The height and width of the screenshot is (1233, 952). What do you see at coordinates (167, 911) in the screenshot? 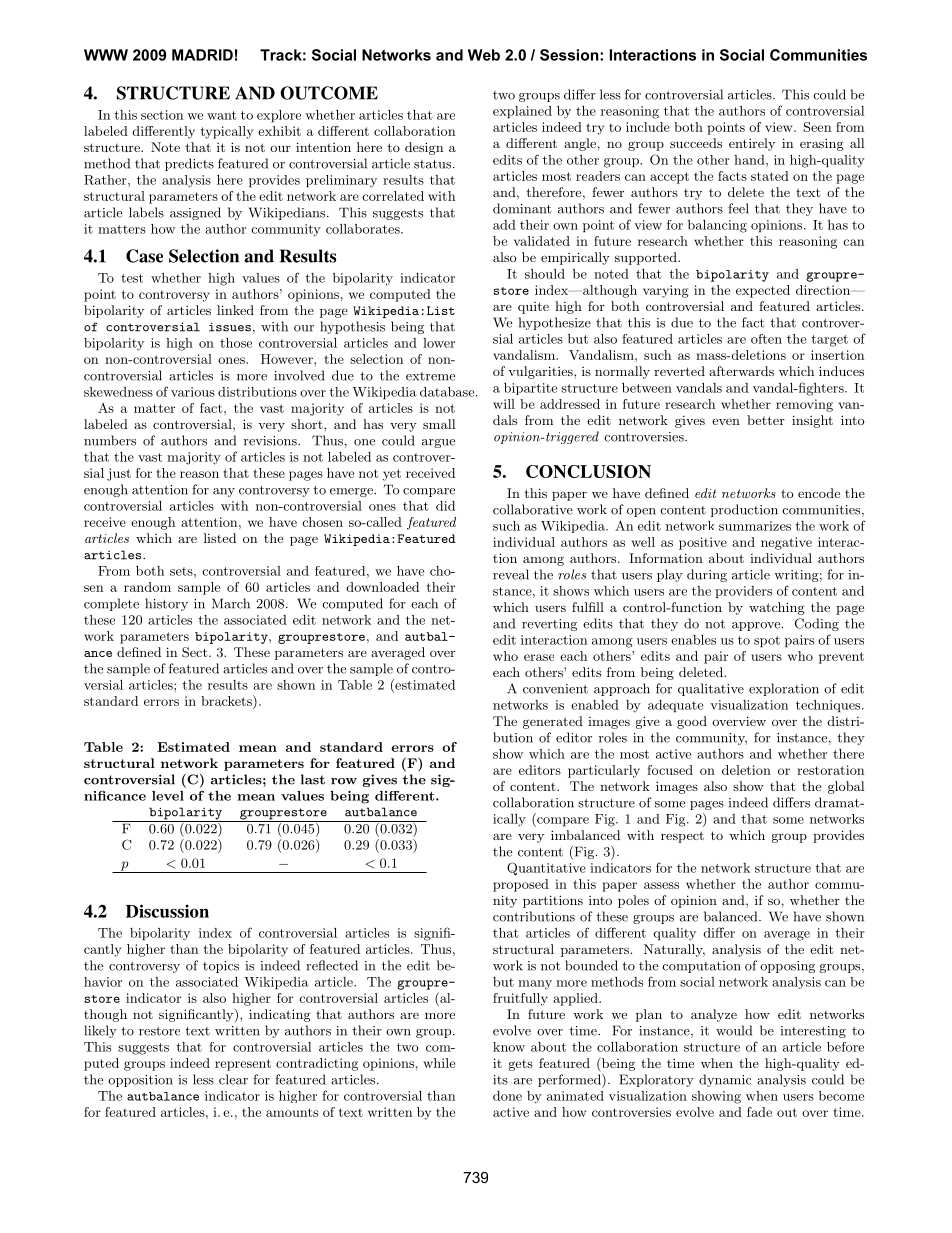
I see `Discussion` at bounding box center [167, 911].
